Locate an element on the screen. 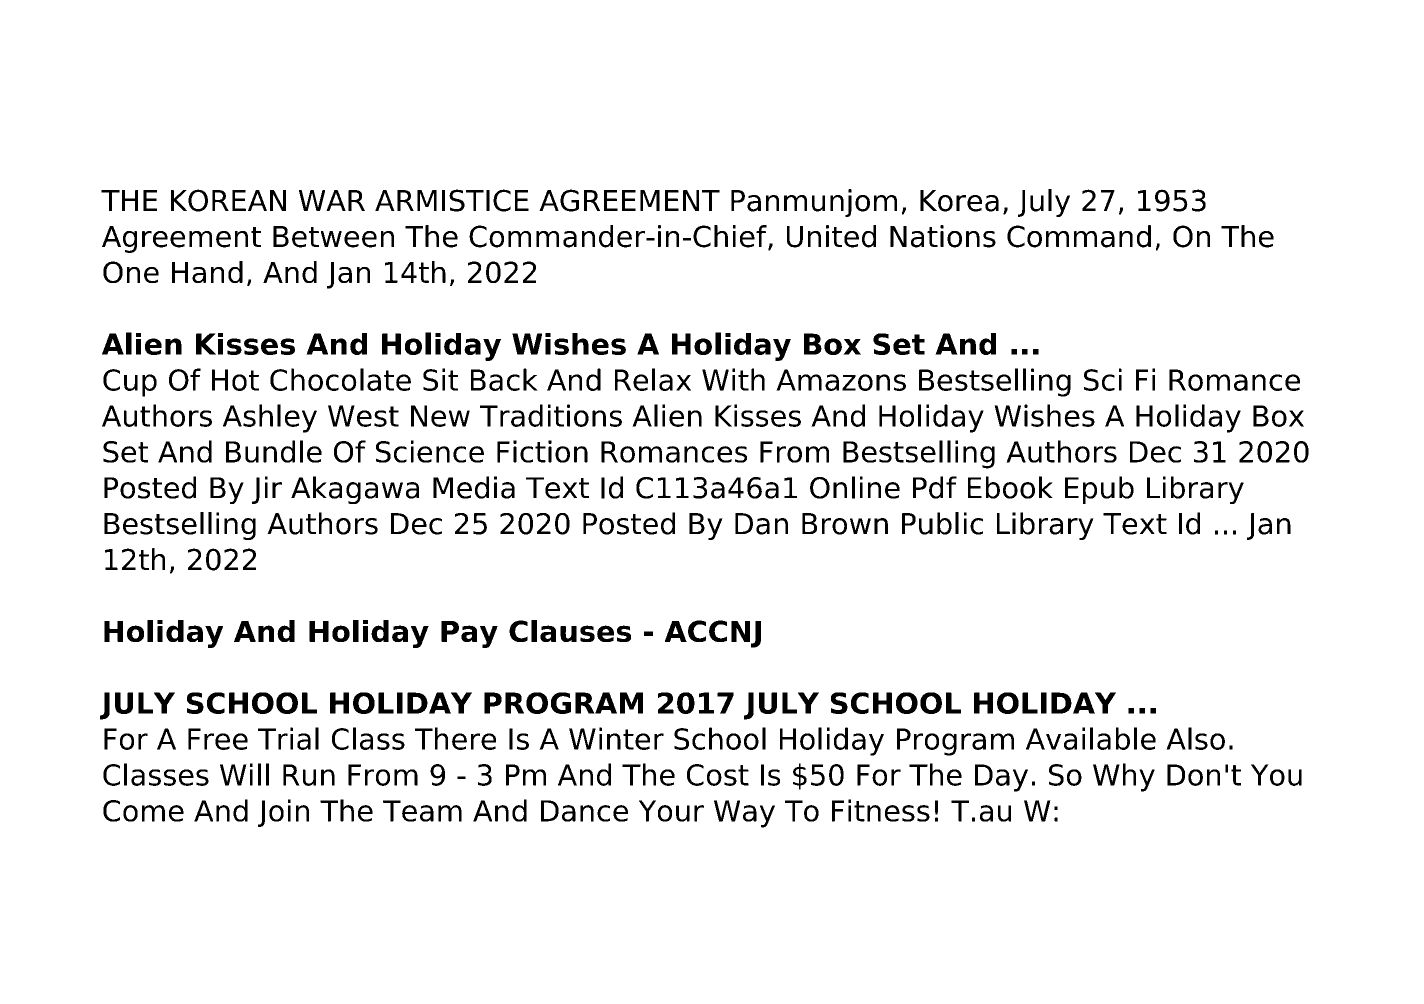  Public is located at coordinates (942, 523).
